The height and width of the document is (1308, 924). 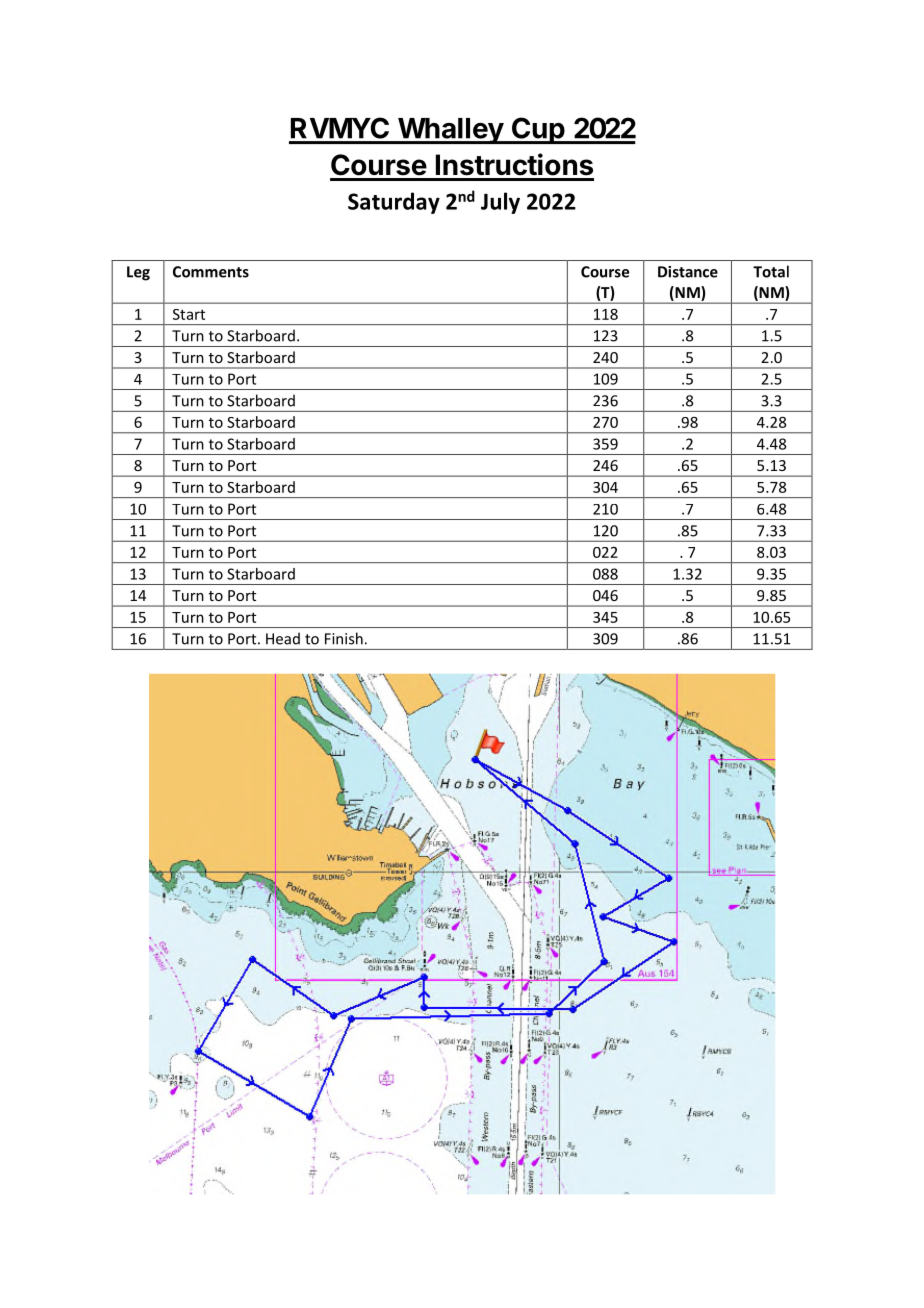 What do you see at coordinates (211, 272) in the document?
I see `Comments` at bounding box center [211, 272].
